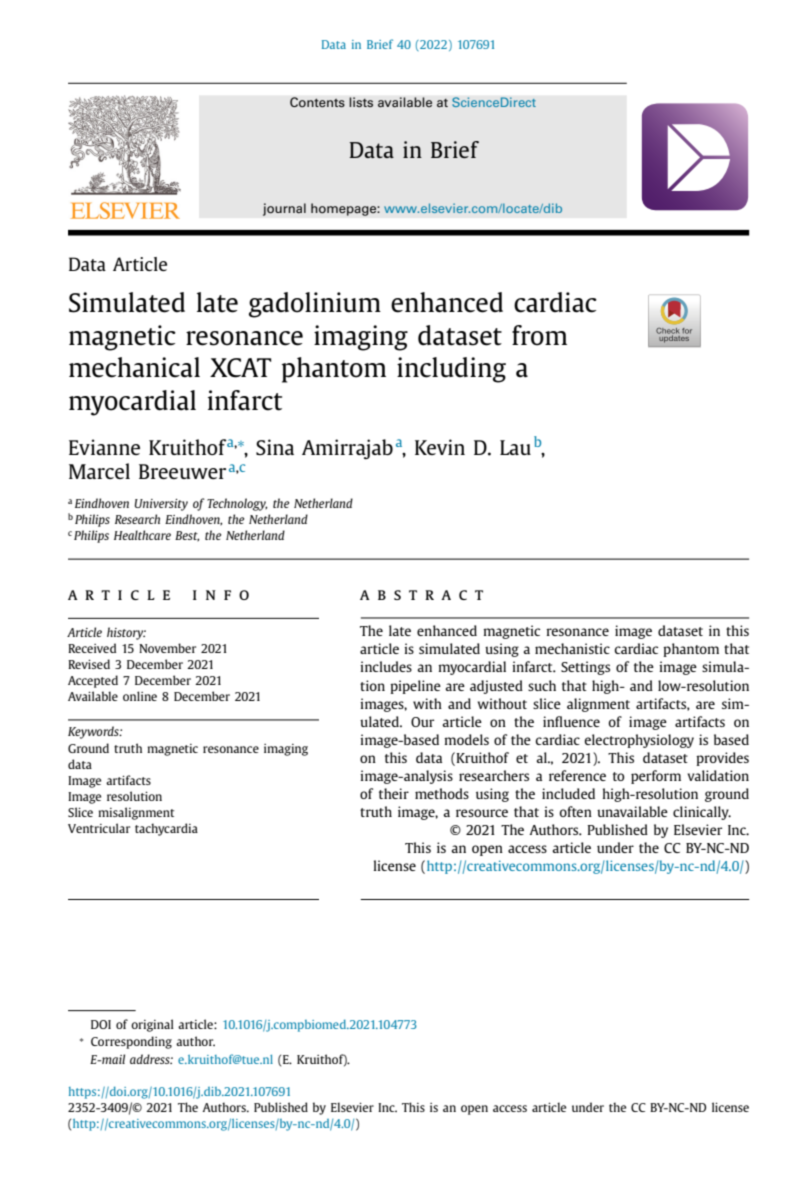 The image size is (796, 1203). Describe the element at coordinates (131, 1042) in the document. I see `Corresponding` at that location.
